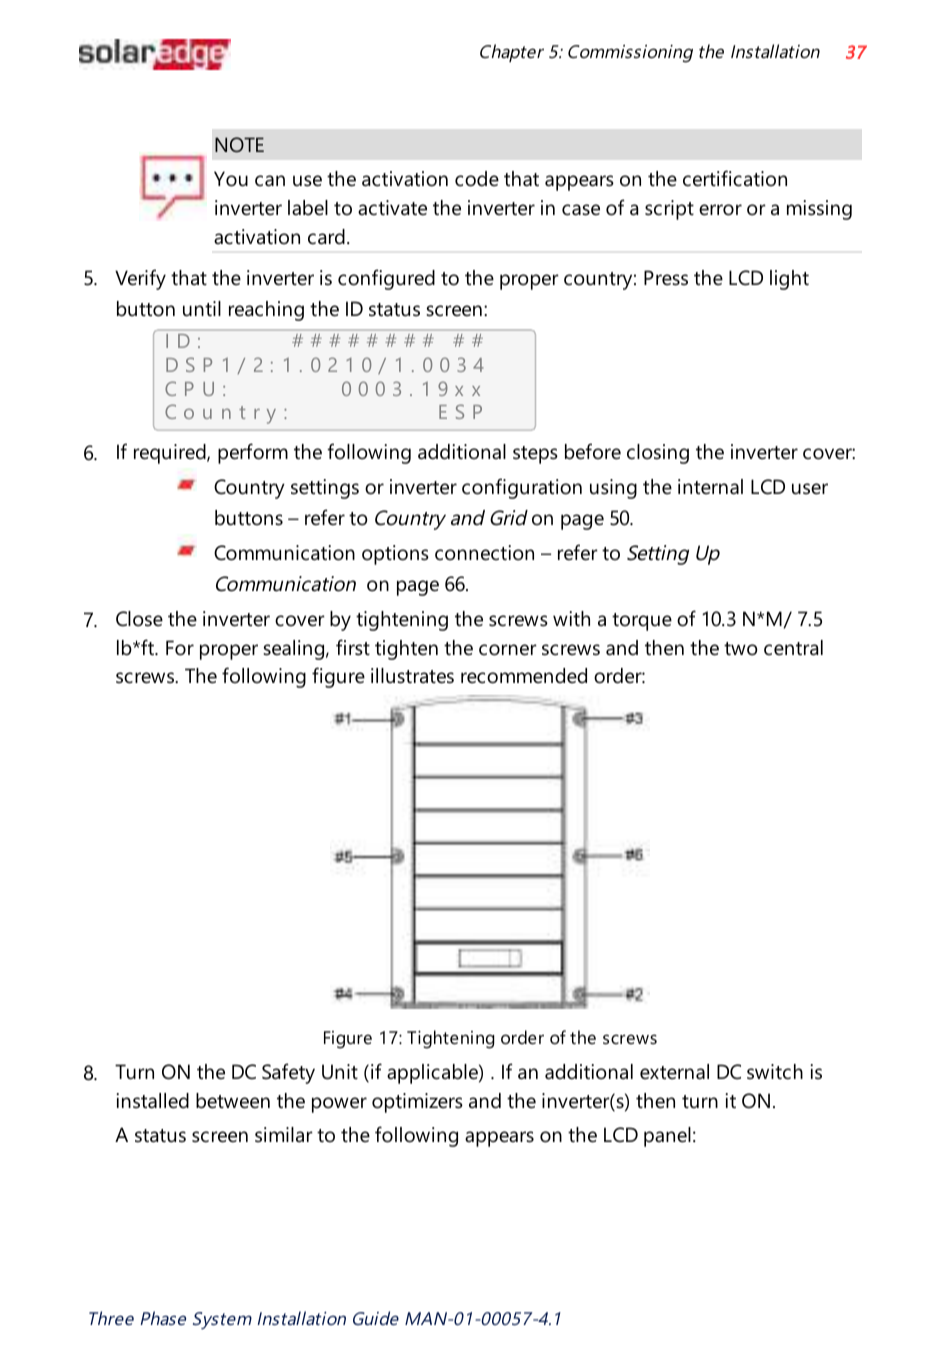  I want to click on recommended, so click(524, 676).
